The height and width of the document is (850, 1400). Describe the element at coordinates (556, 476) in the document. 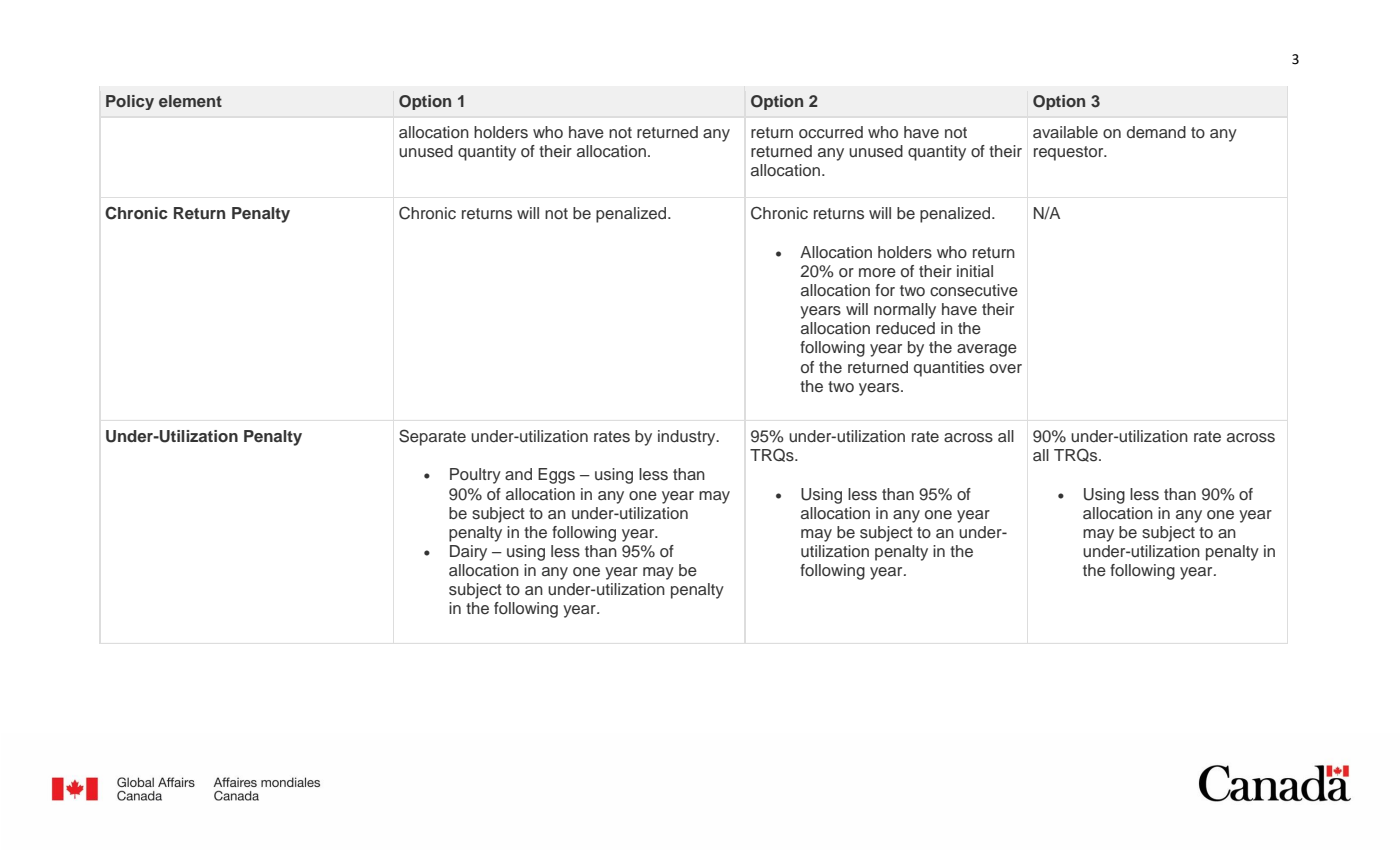

I see `Eggs` at that location.
